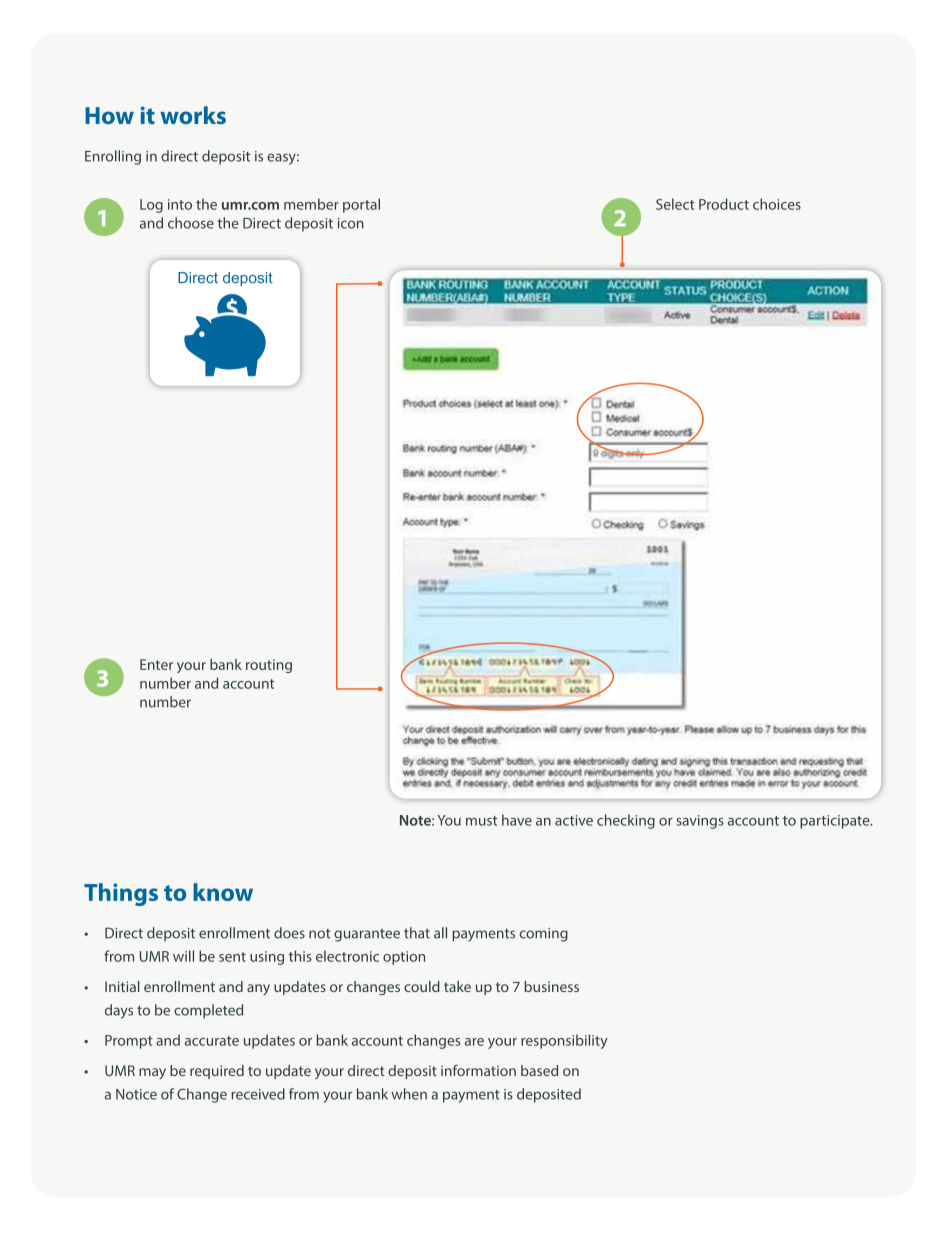 This screenshot has height=1233, width=952. What do you see at coordinates (193, 115) in the screenshot?
I see `works` at bounding box center [193, 115].
